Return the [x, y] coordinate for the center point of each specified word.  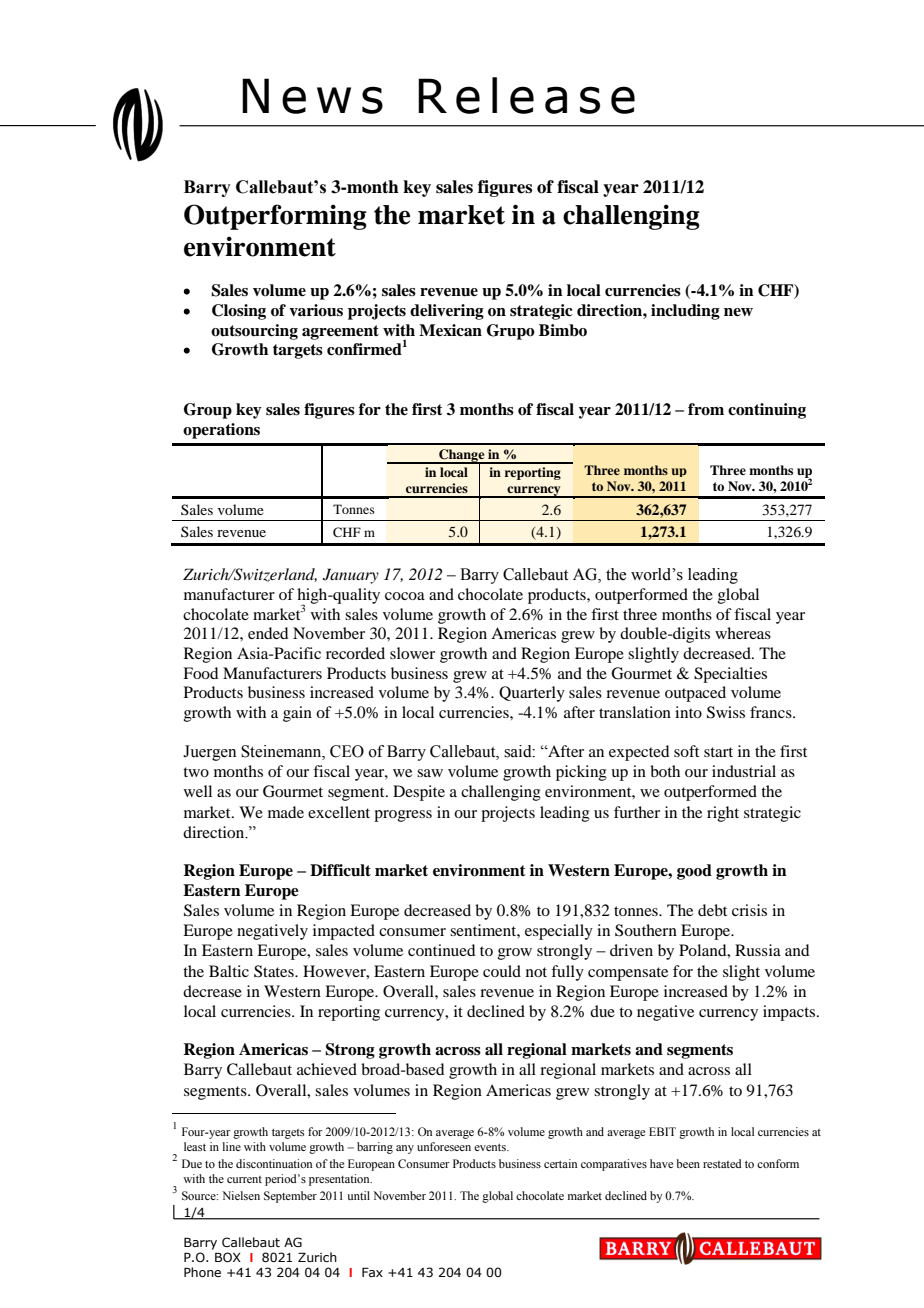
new [738, 312]
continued [441, 950]
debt [712, 910]
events [491, 1147]
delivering [447, 312]
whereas [743, 633]
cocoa [405, 596]
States [275, 971]
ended [268, 633]
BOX [228, 1257]
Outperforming [275, 217]
